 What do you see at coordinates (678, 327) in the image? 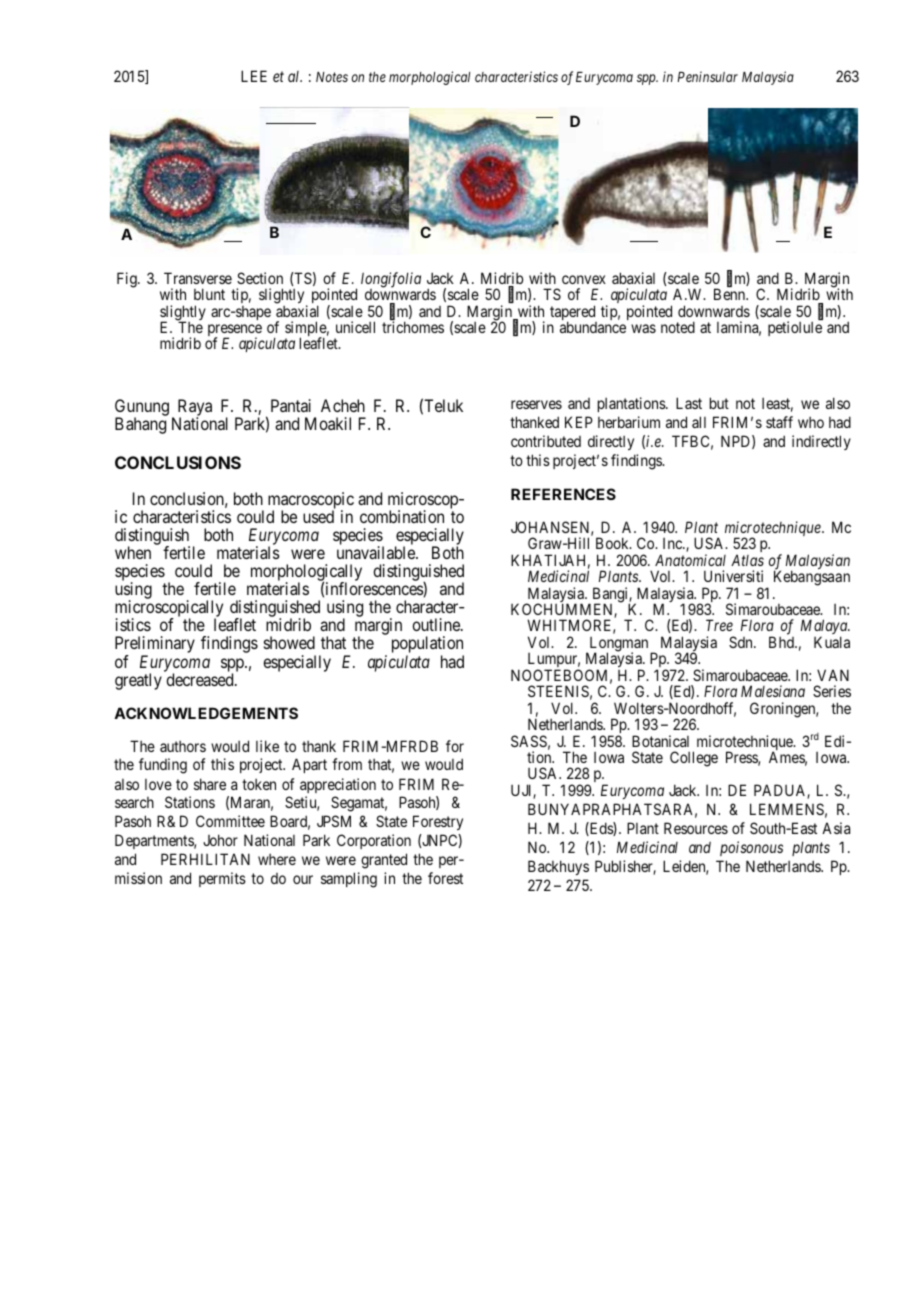
I see `noted` at bounding box center [678, 327].
